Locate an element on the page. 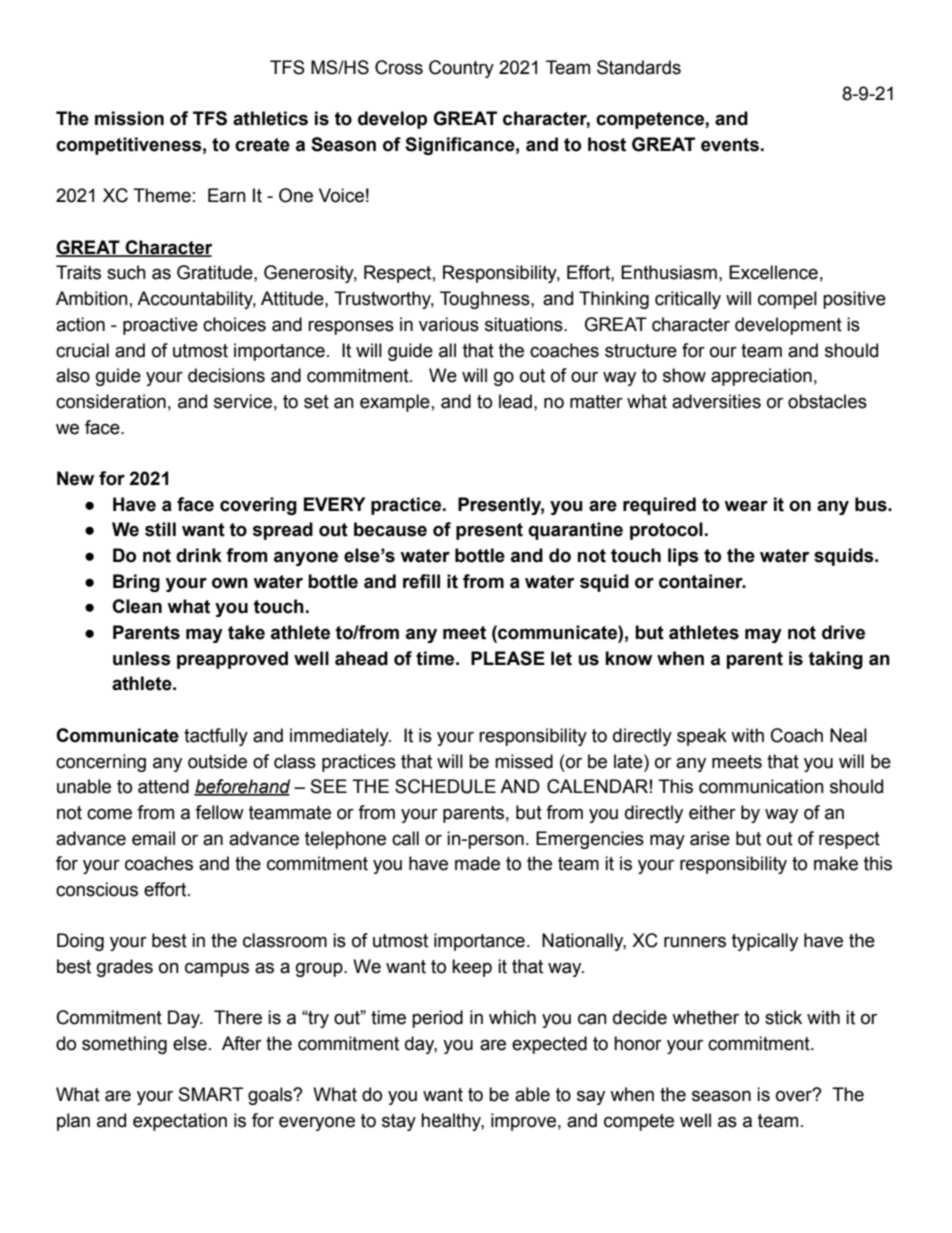 The height and width of the page is (1233, 952). SCHEDULE is located at coordinates (445, 786).
